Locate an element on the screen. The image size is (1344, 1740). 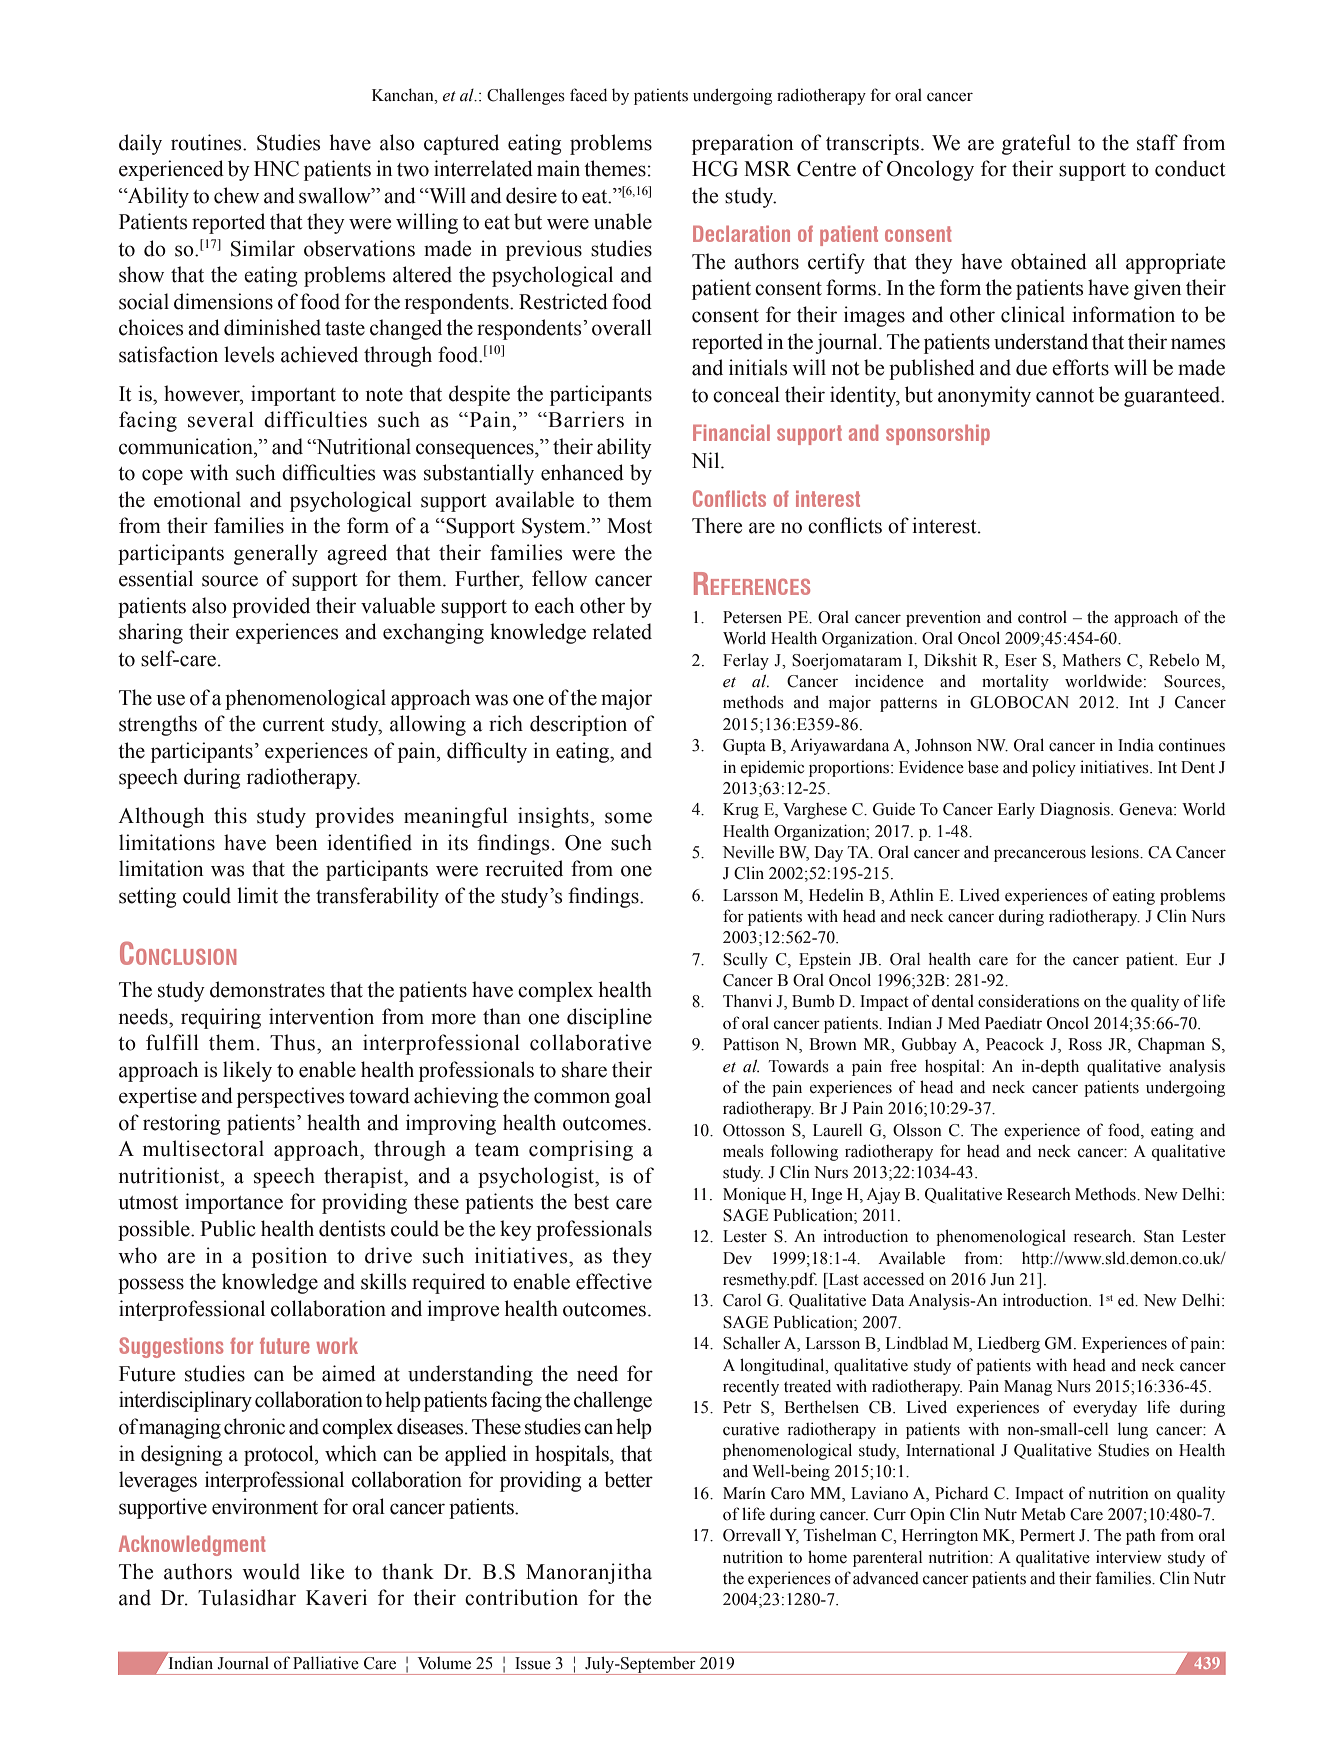
HCG is located at coordinates (715, 169).
